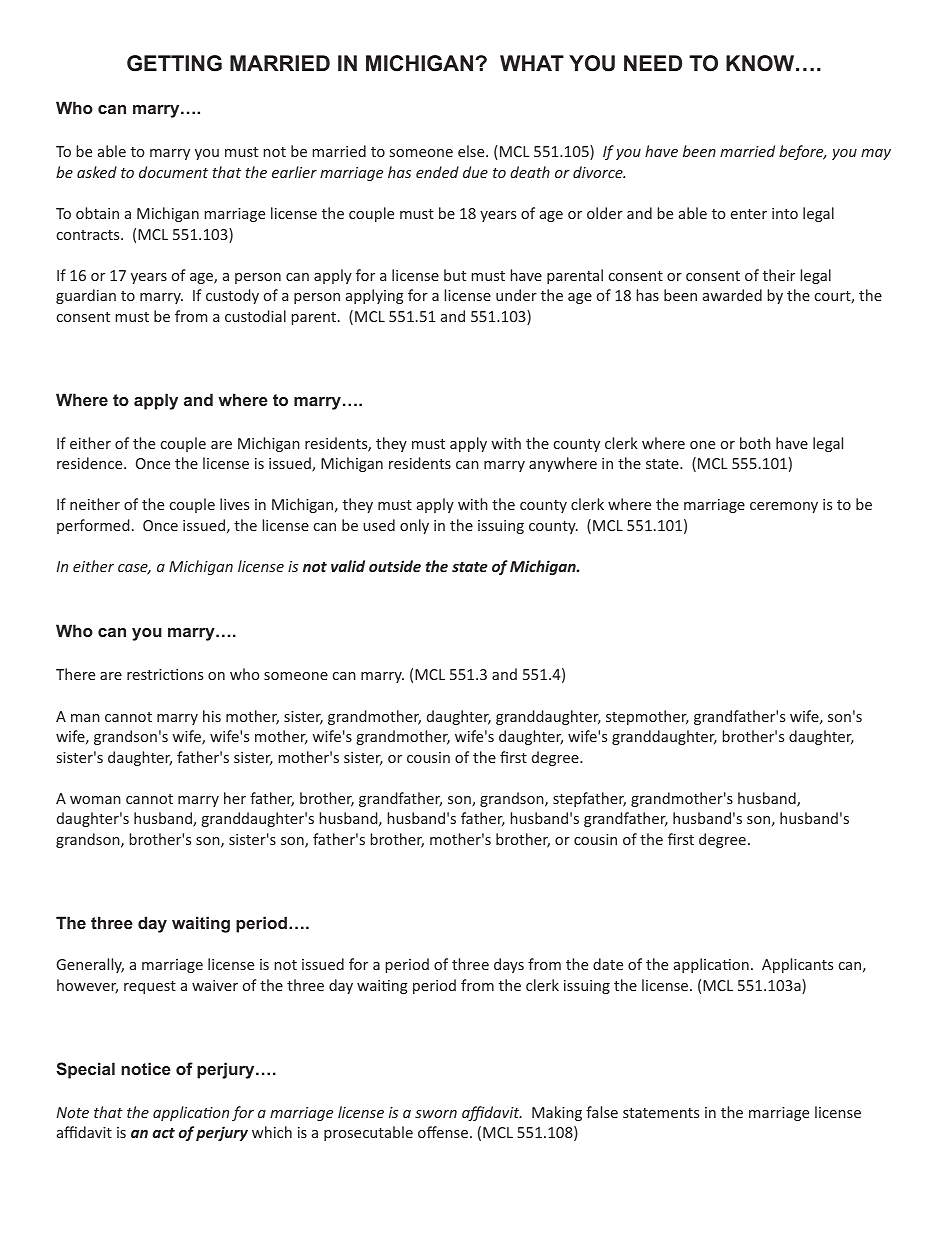 The width and height of the image is (952, 1233). I want to click on GETTING, so click(174, 63).
